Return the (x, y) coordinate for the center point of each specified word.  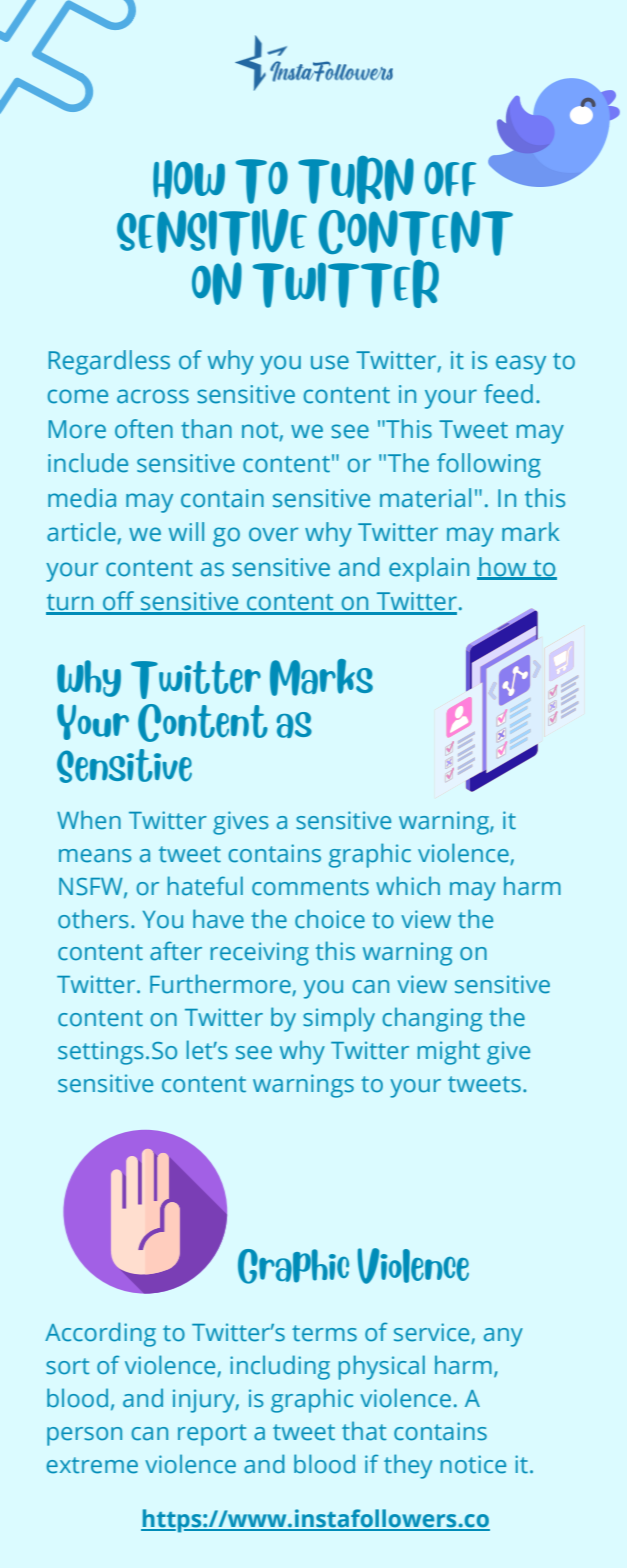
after (176, 951)
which (408, 886)
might (449, 1052)
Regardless (109, 362)
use (330, 362)
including (280, 1367)
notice (473, 1464)
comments (310, 887)
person (84, 1436)
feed (508, 394)
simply (339, 1019)
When (89, 820)
